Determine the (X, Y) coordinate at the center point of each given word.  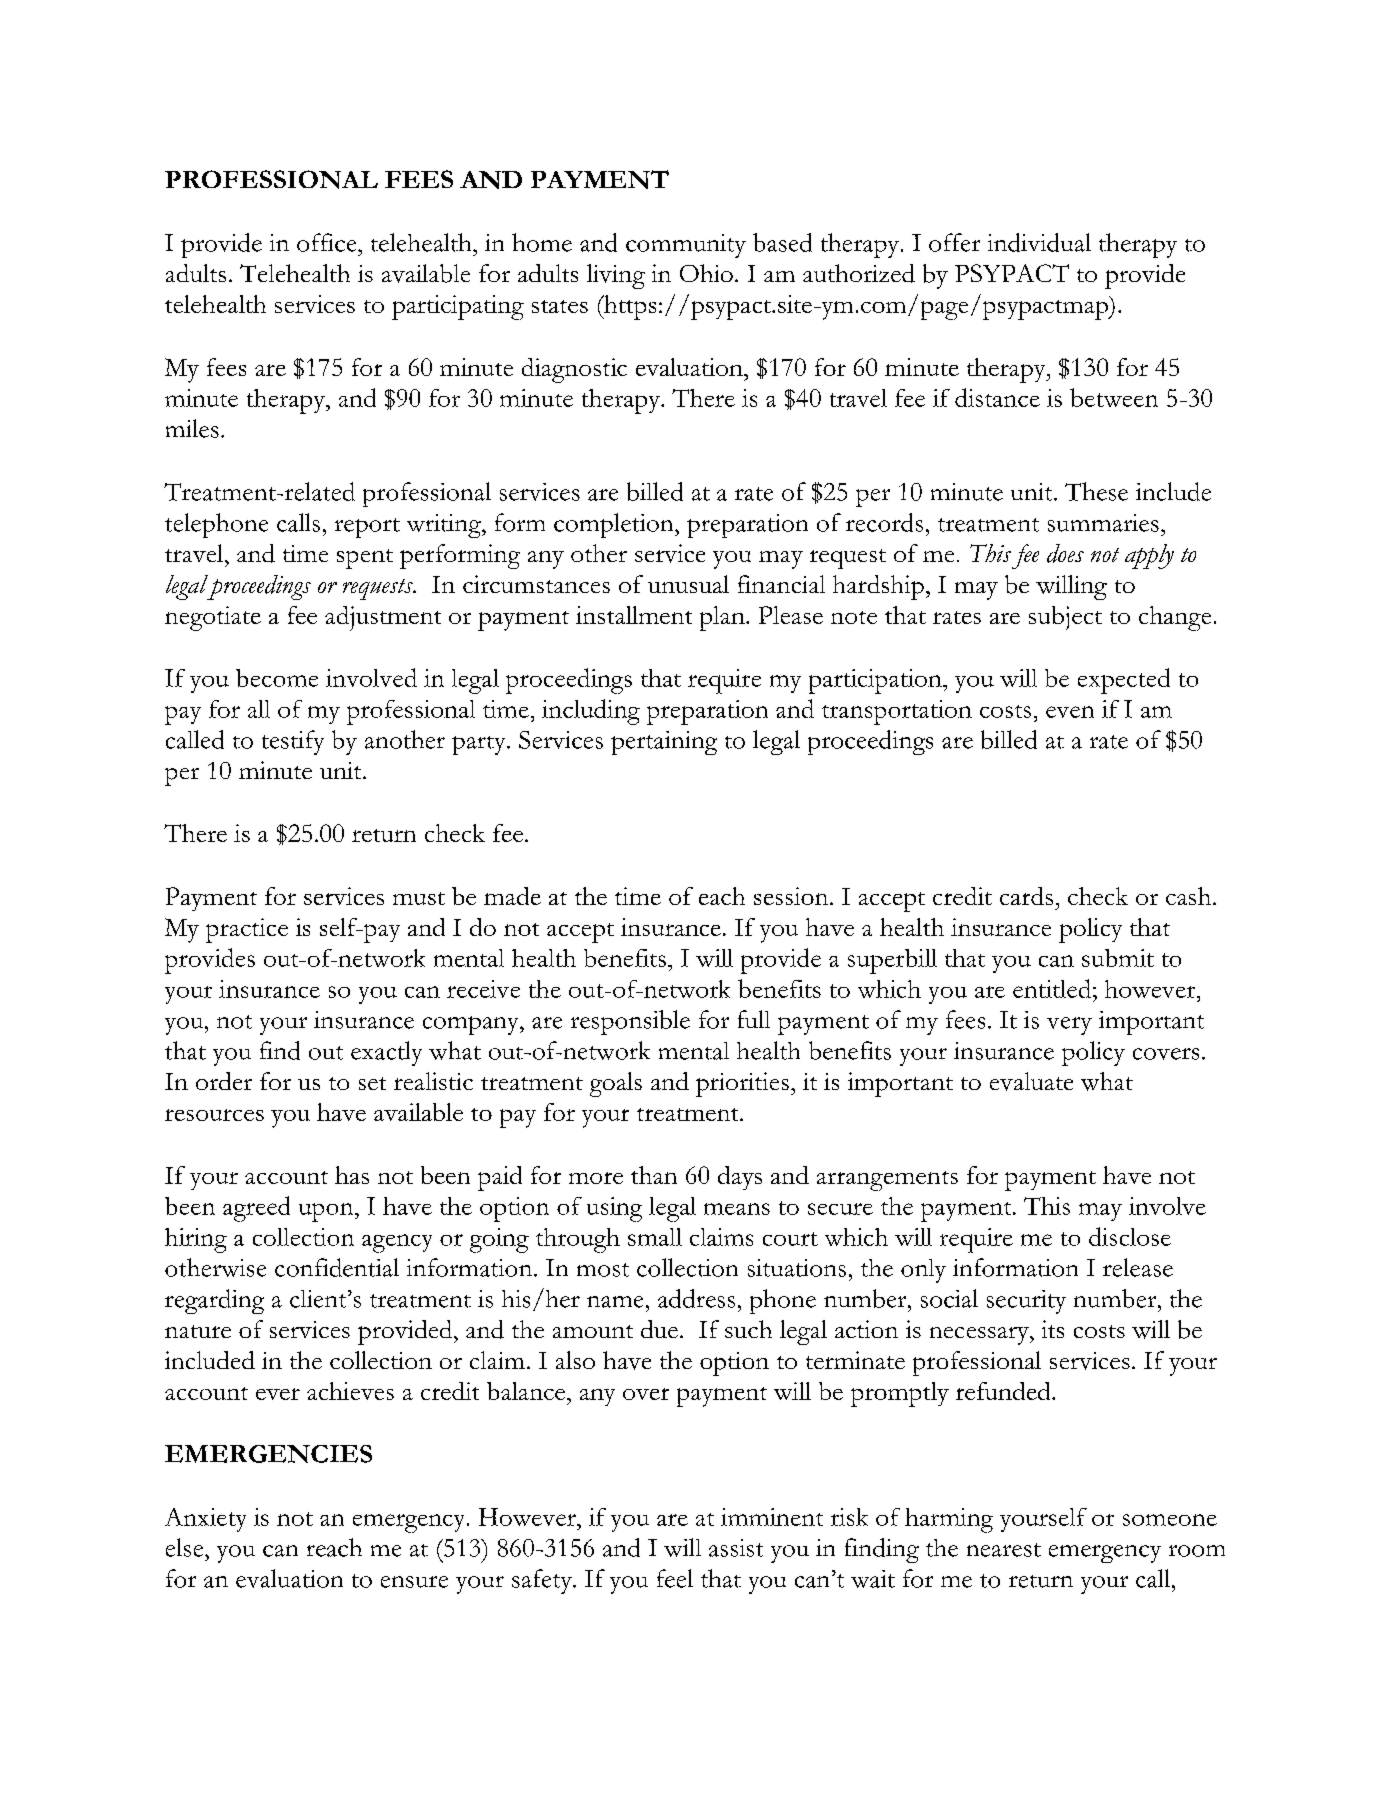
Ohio (706, 273)
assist (736, 1548)
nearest (1004, 1550)
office (328, 242)
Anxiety (205, 1520)
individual (1039, 242)
